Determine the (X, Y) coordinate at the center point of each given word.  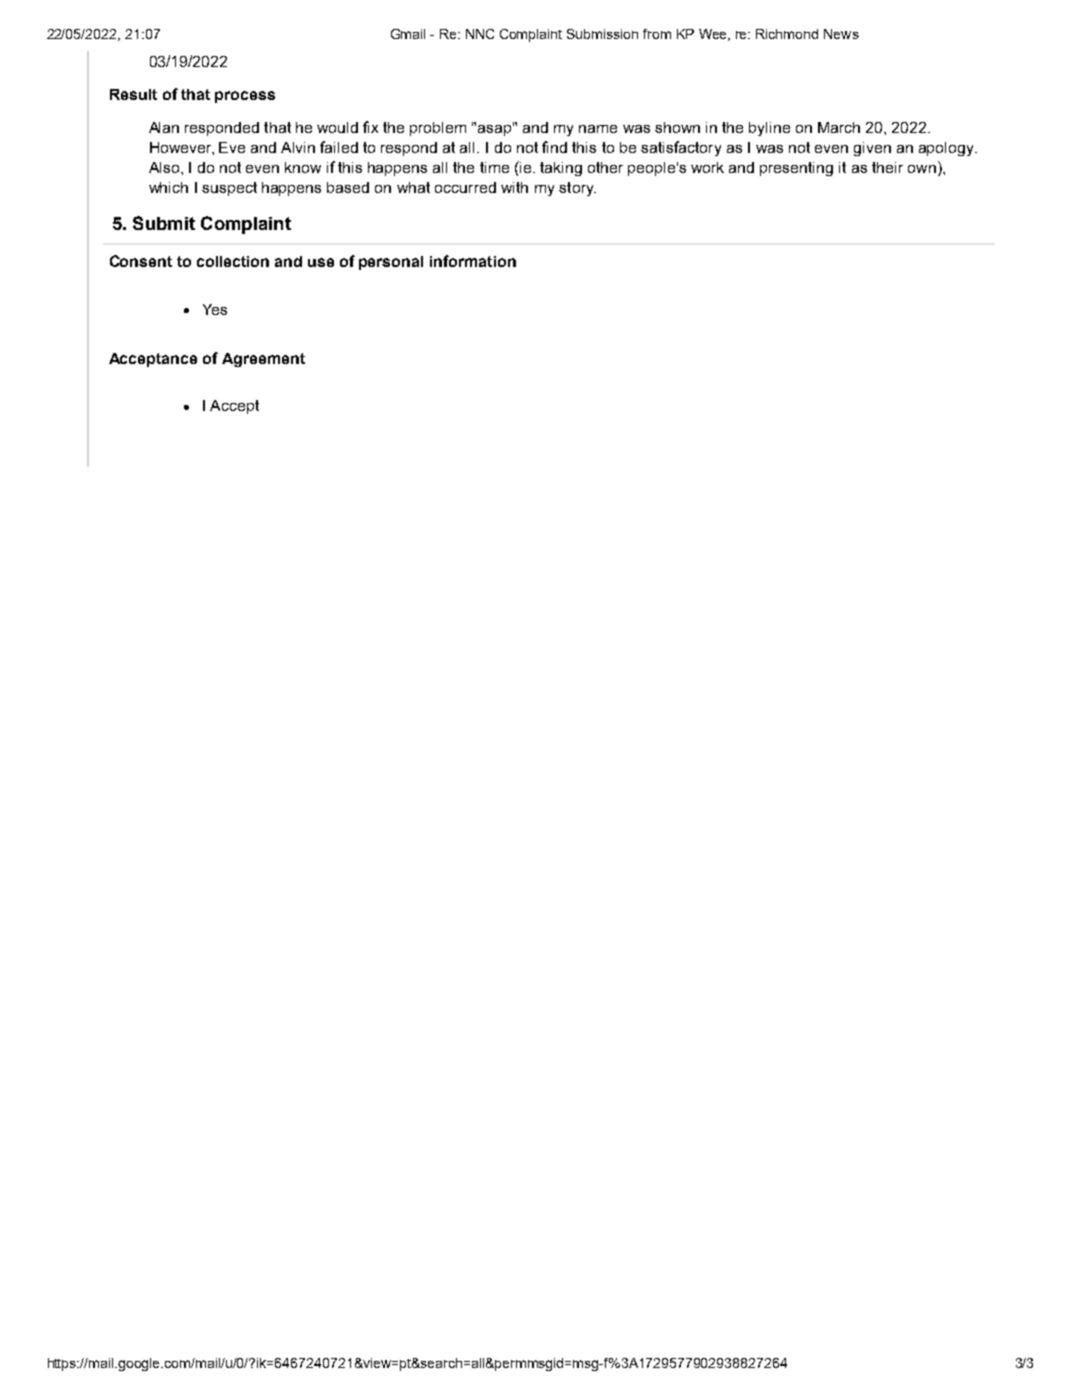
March (839, 127)
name (598, 129)
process (245, 97)
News (841, 34)
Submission (602, 34)
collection (233, 261)
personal (391, 263)
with (514, 187)
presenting (796, 169)
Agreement (263, 360)
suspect (229, 189)
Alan (164, 127)
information (473, 261)
